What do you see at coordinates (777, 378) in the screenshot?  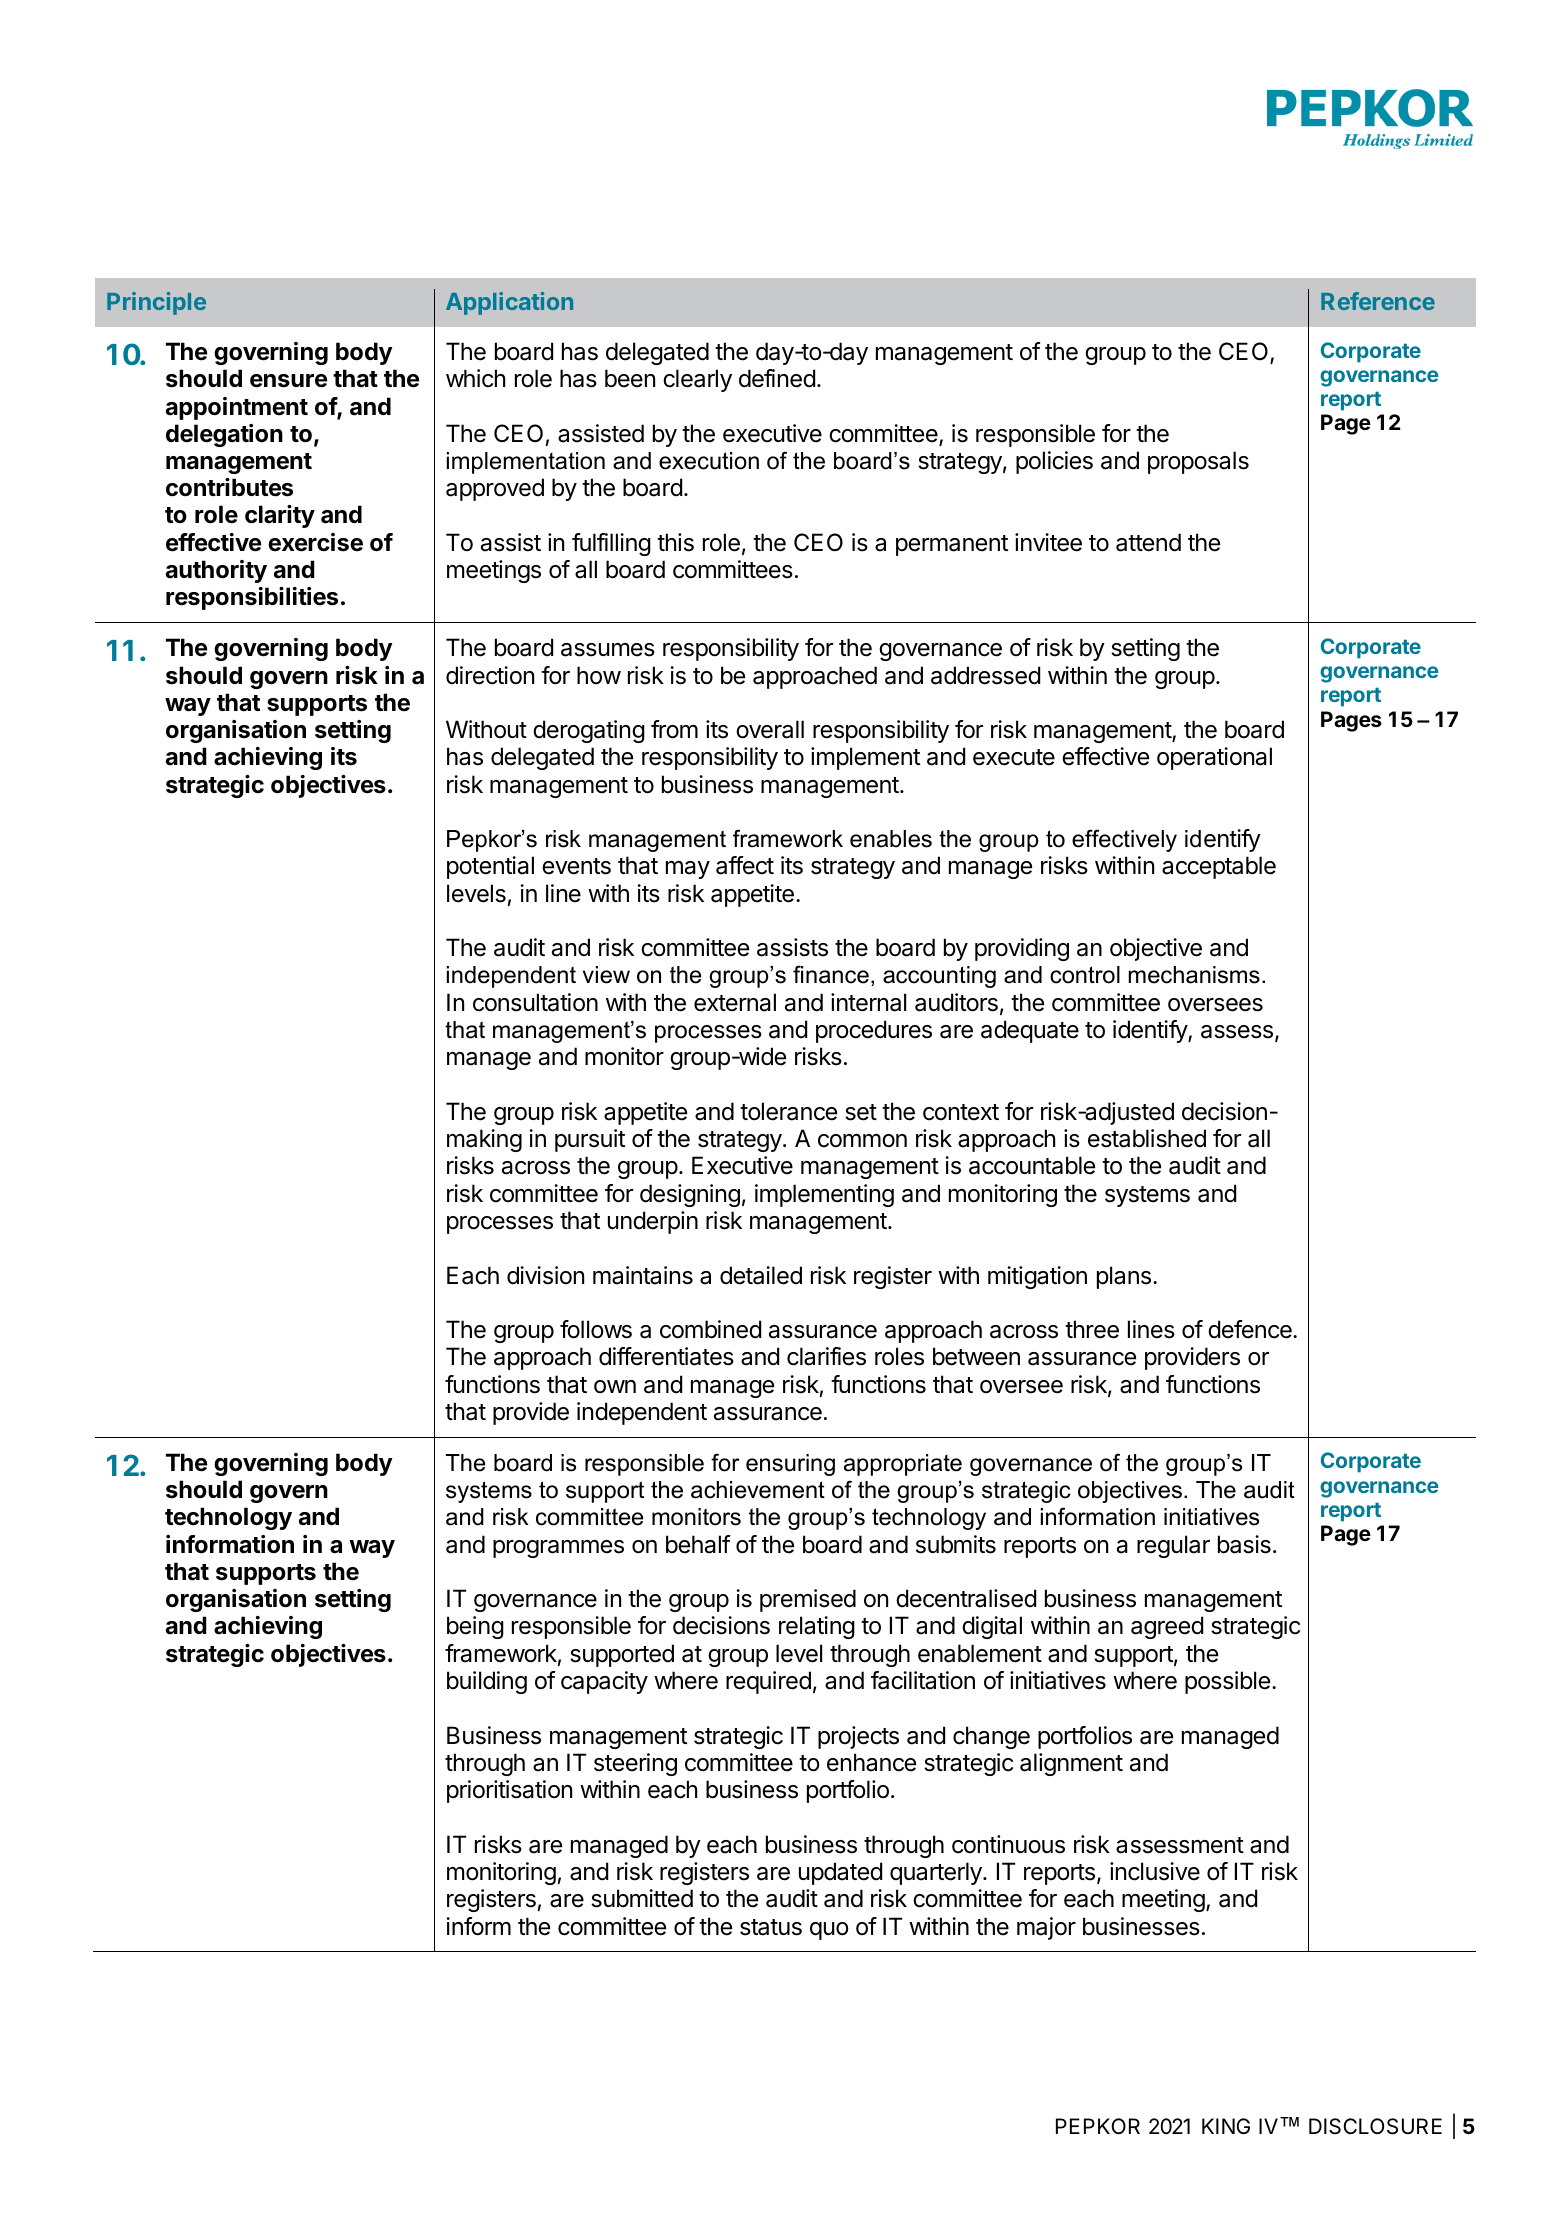 I see `defined` at bounding box center [777, 378].
